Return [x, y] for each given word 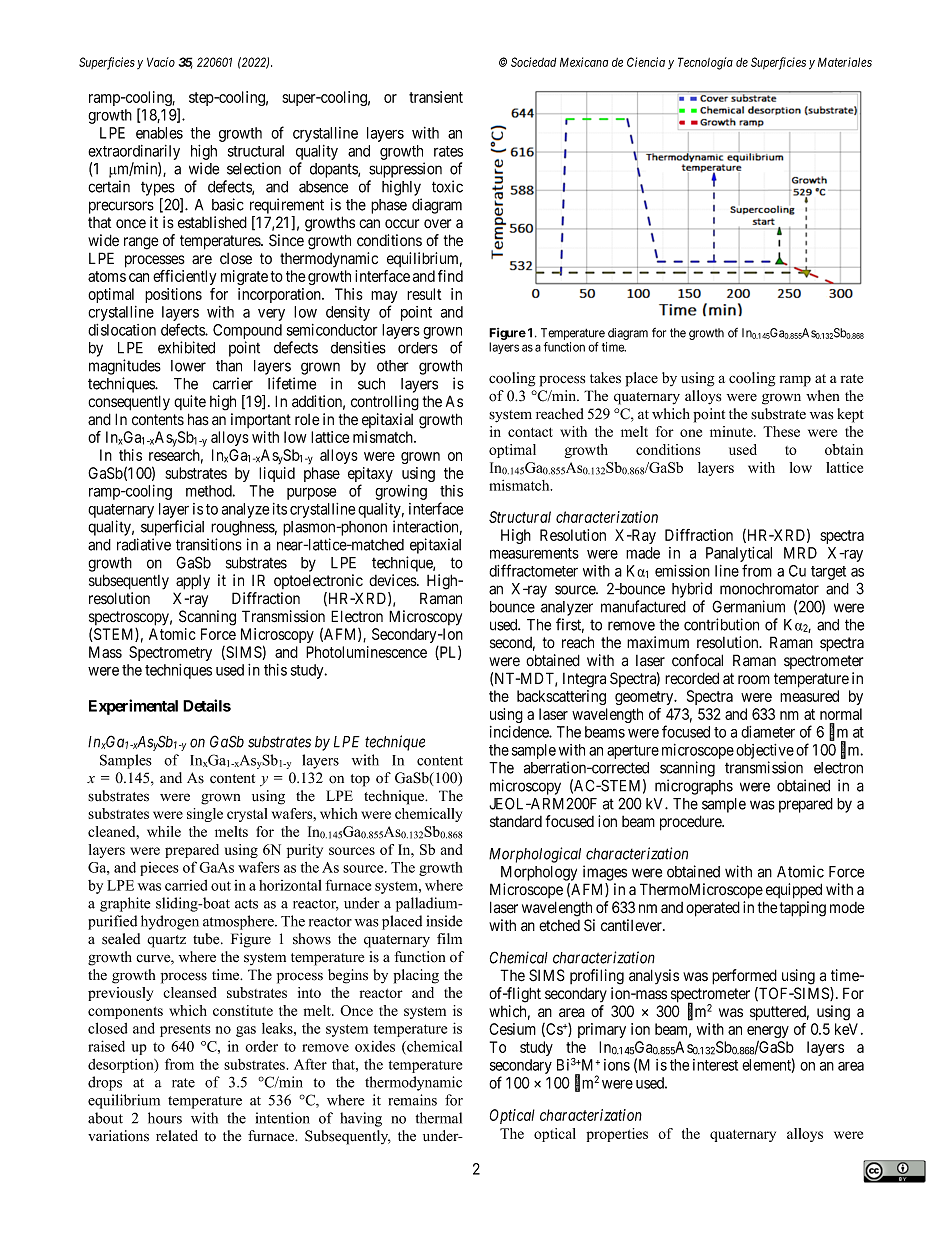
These [781, 431]
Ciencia [646, 62]
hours [165, 1118]
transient [436, 97]
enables [159, 133]
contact [530, 432]
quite [190, 402]
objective [765, 753]
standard [516, 822]
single [205, 815]
